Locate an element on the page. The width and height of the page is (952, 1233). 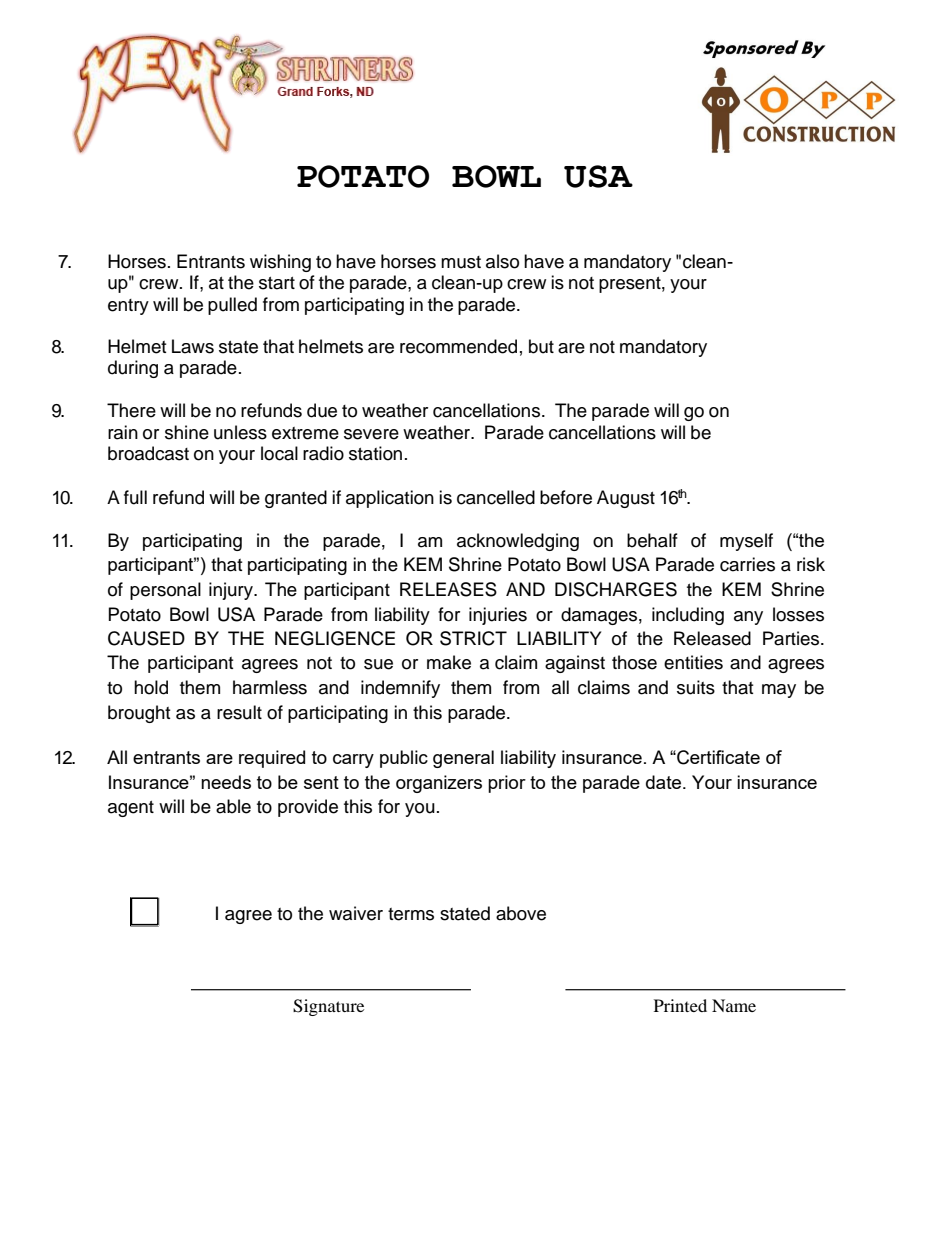
August is located at coordinates (626, 499).
